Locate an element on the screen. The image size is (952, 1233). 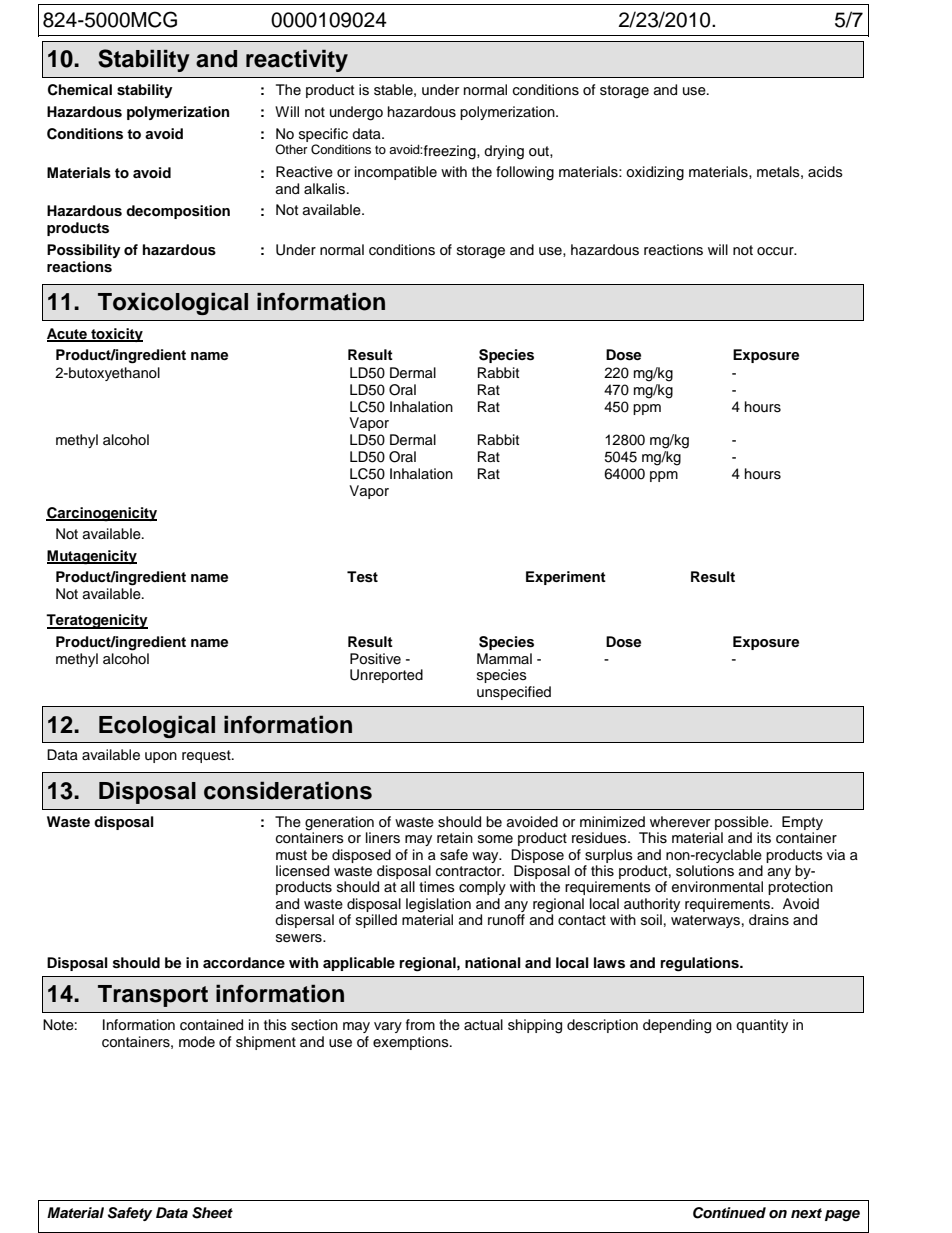
Ecological is located at coordinates (157, 726).
